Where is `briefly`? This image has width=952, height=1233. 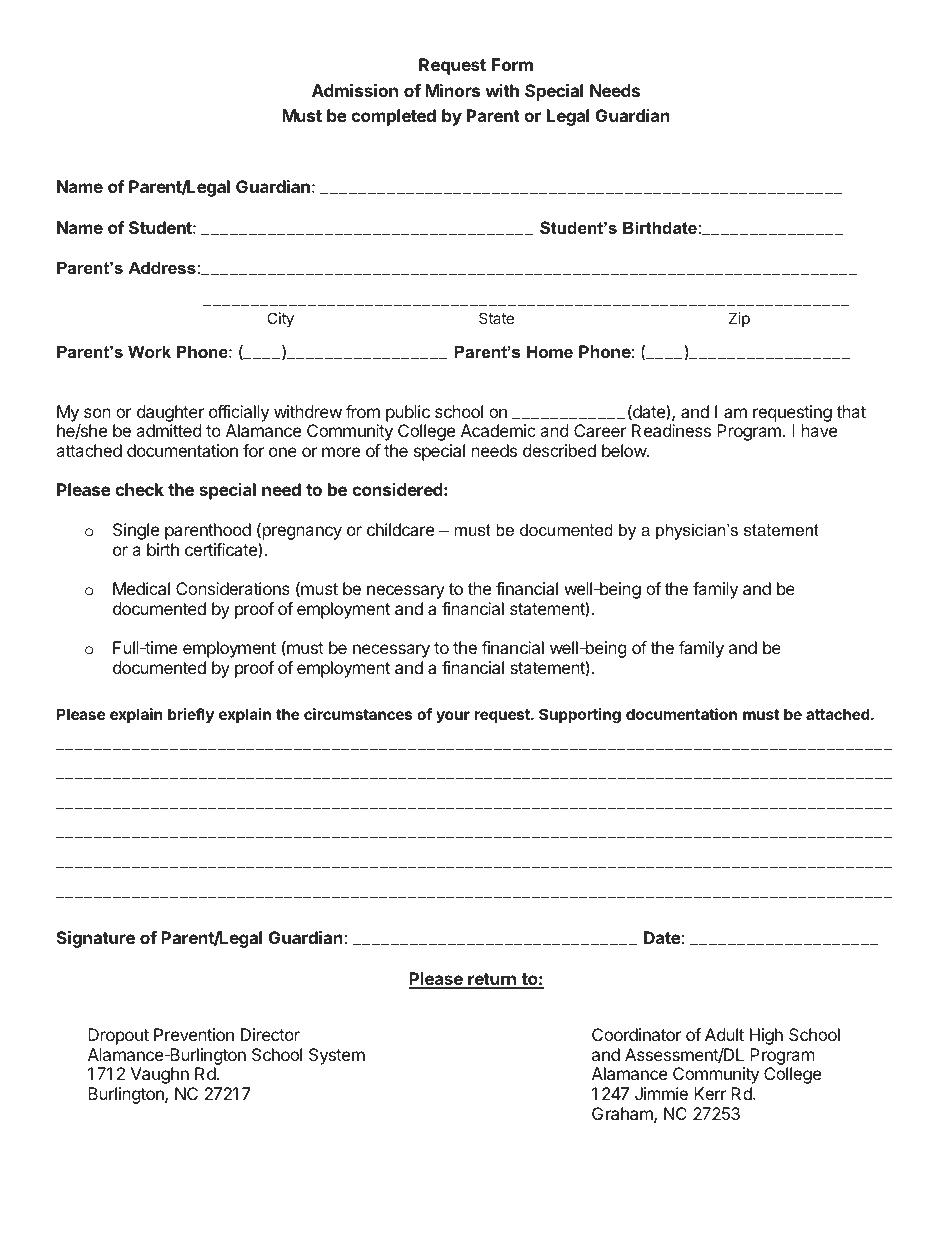 briefly is located at coordinates (191, 715).
